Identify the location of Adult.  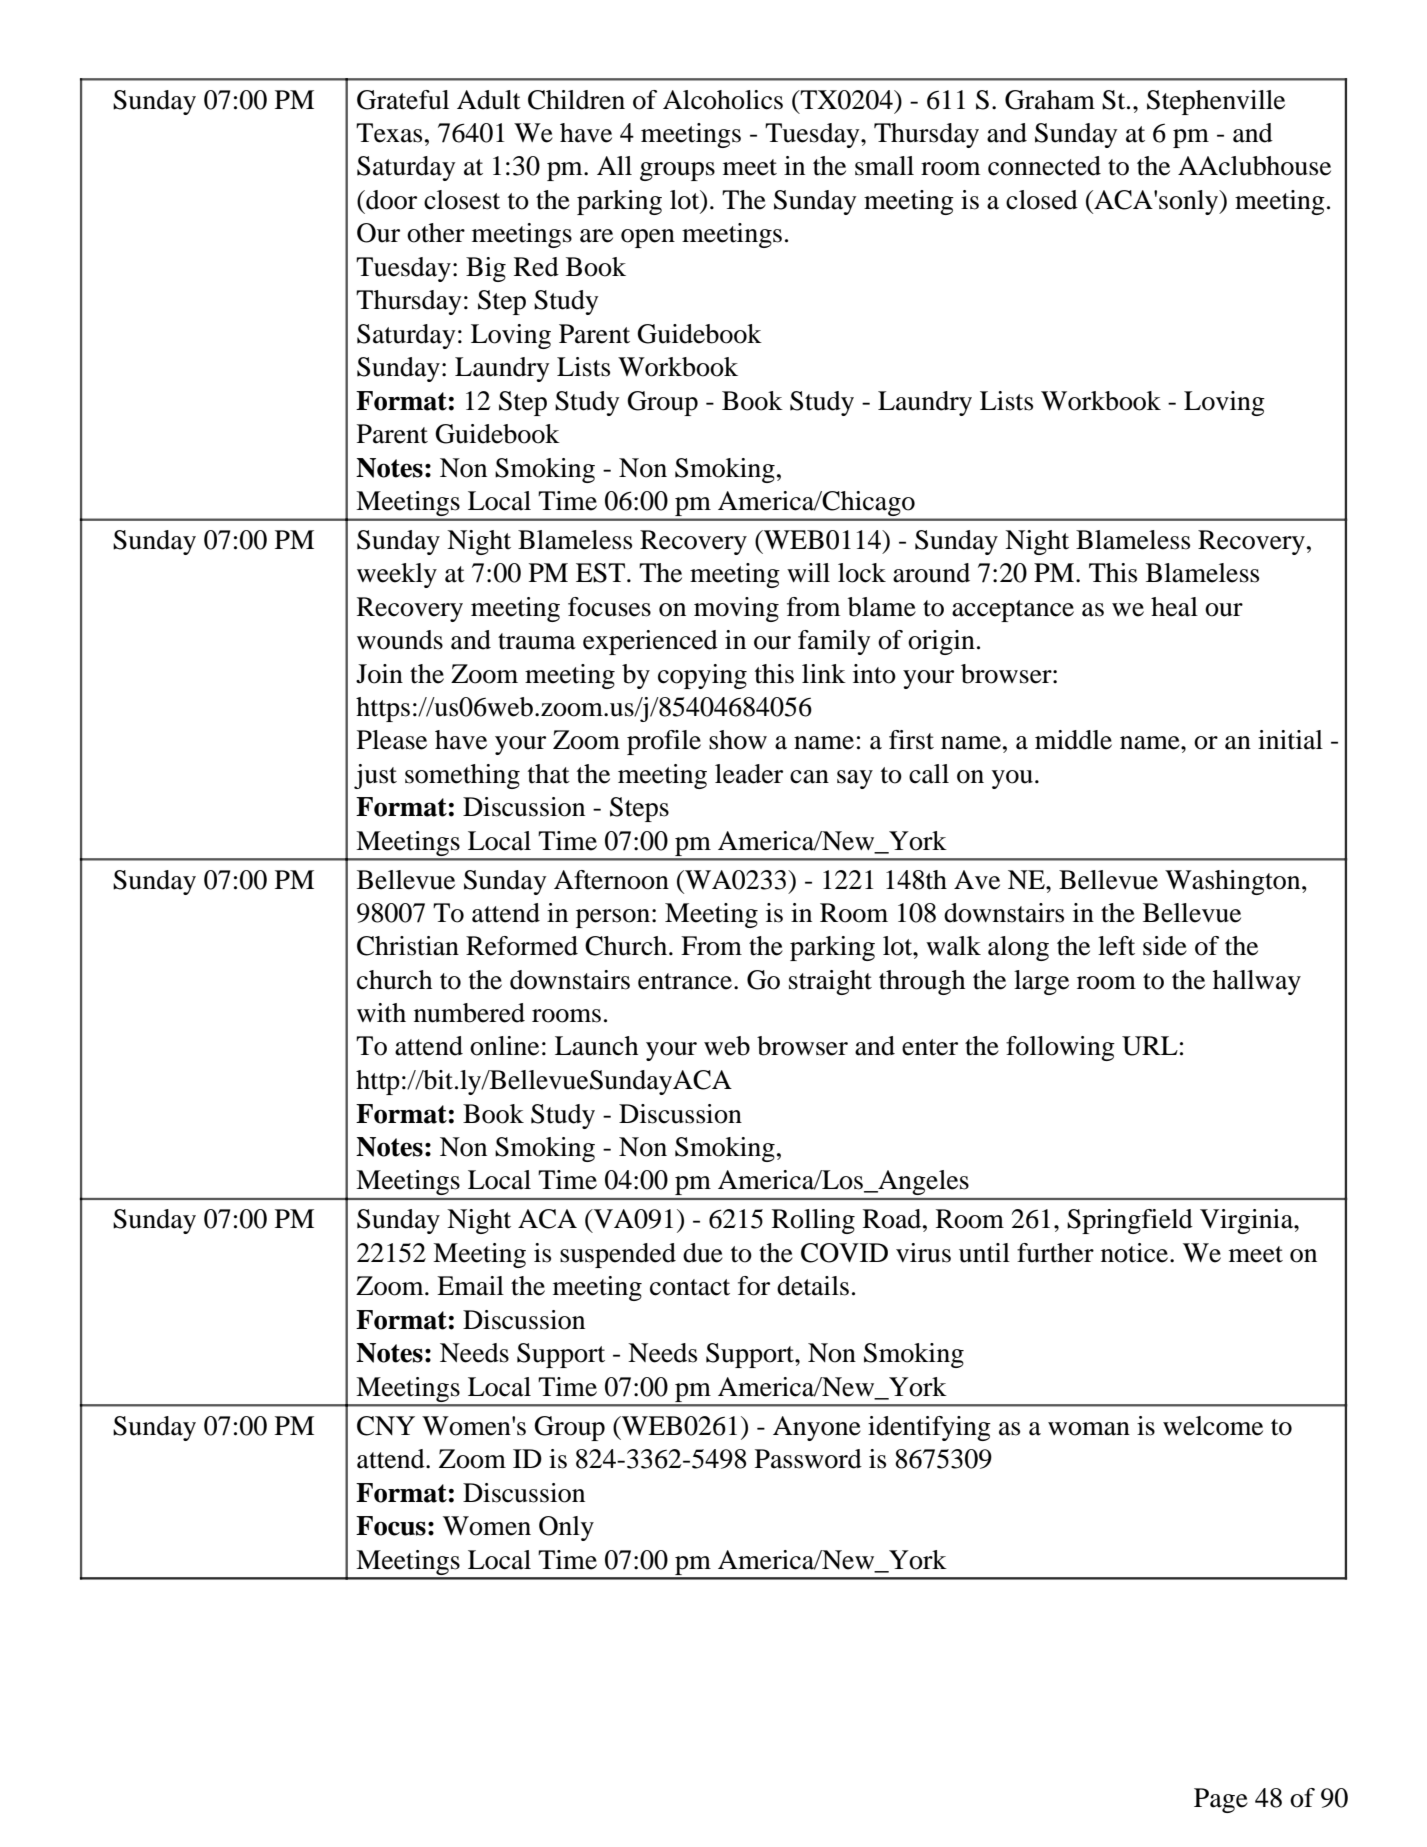
(489, 100).
